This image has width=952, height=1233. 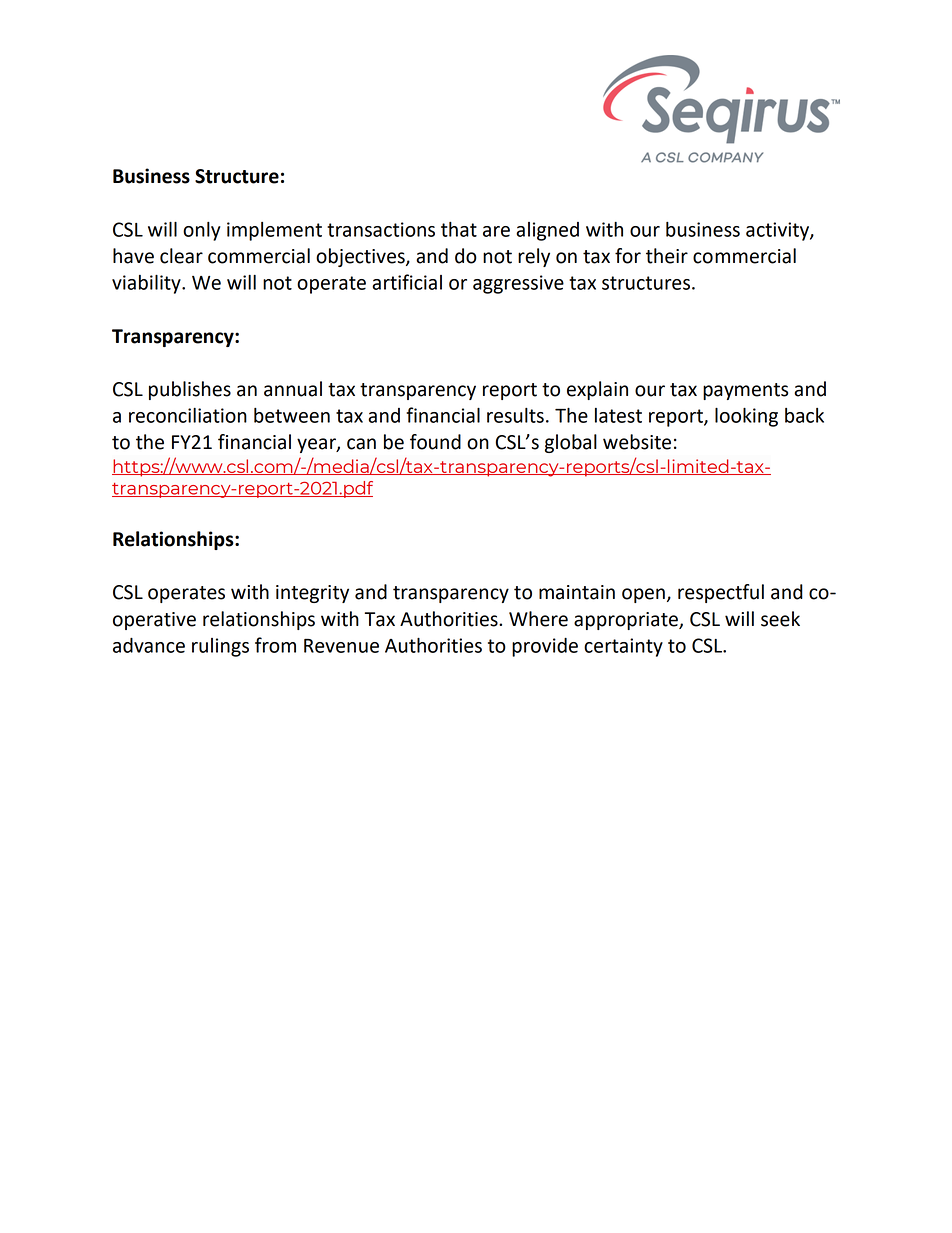 I want to click on looking, so click(x=746, y=417).
